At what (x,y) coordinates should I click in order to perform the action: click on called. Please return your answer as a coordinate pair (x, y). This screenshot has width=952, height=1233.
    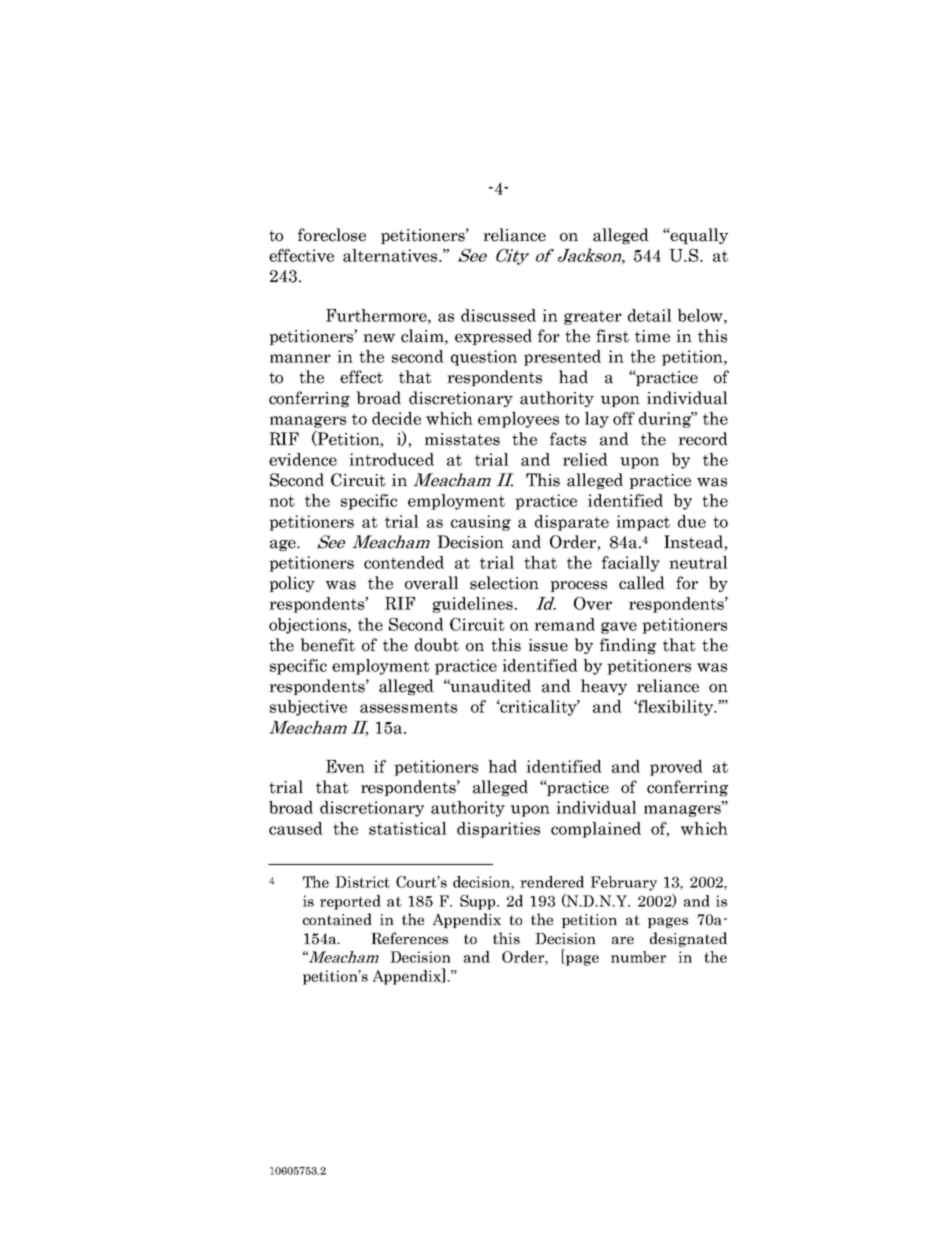
    Looking at the image, I should click on (642, 583).
